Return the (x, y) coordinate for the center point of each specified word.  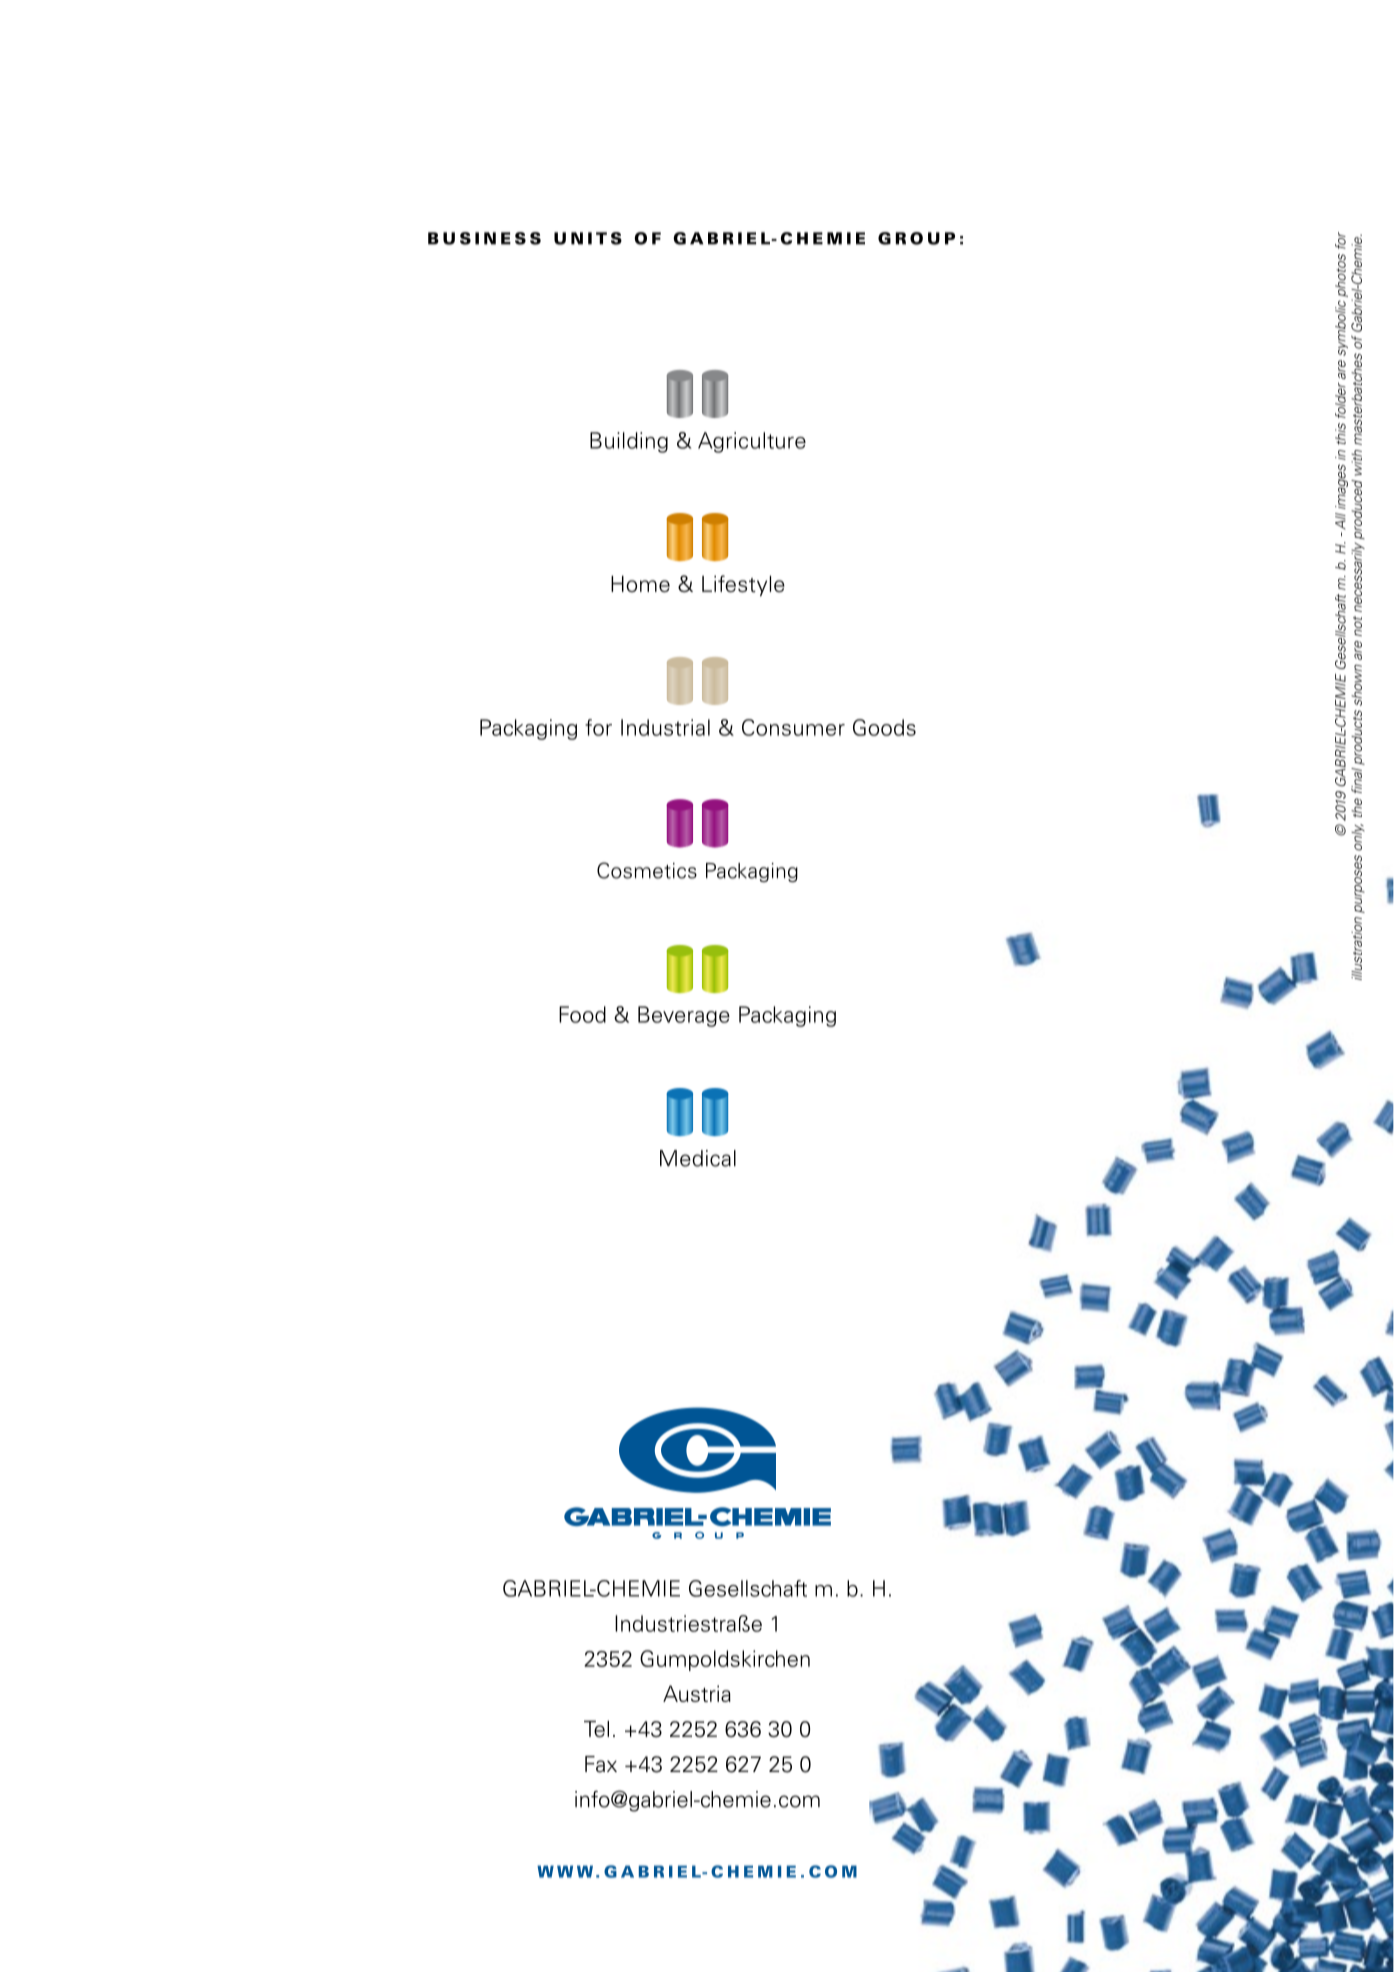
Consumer (793, 727)
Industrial (665, 727)
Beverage (684, 1016)
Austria (697, 1693)
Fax (601, 1764)
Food (582, 1014)
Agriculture (752, 442)
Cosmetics (647, 870)
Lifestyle (743, 585)
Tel (596, 1729)
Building (629, 442)
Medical (698, 1158)
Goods (884, 727)
